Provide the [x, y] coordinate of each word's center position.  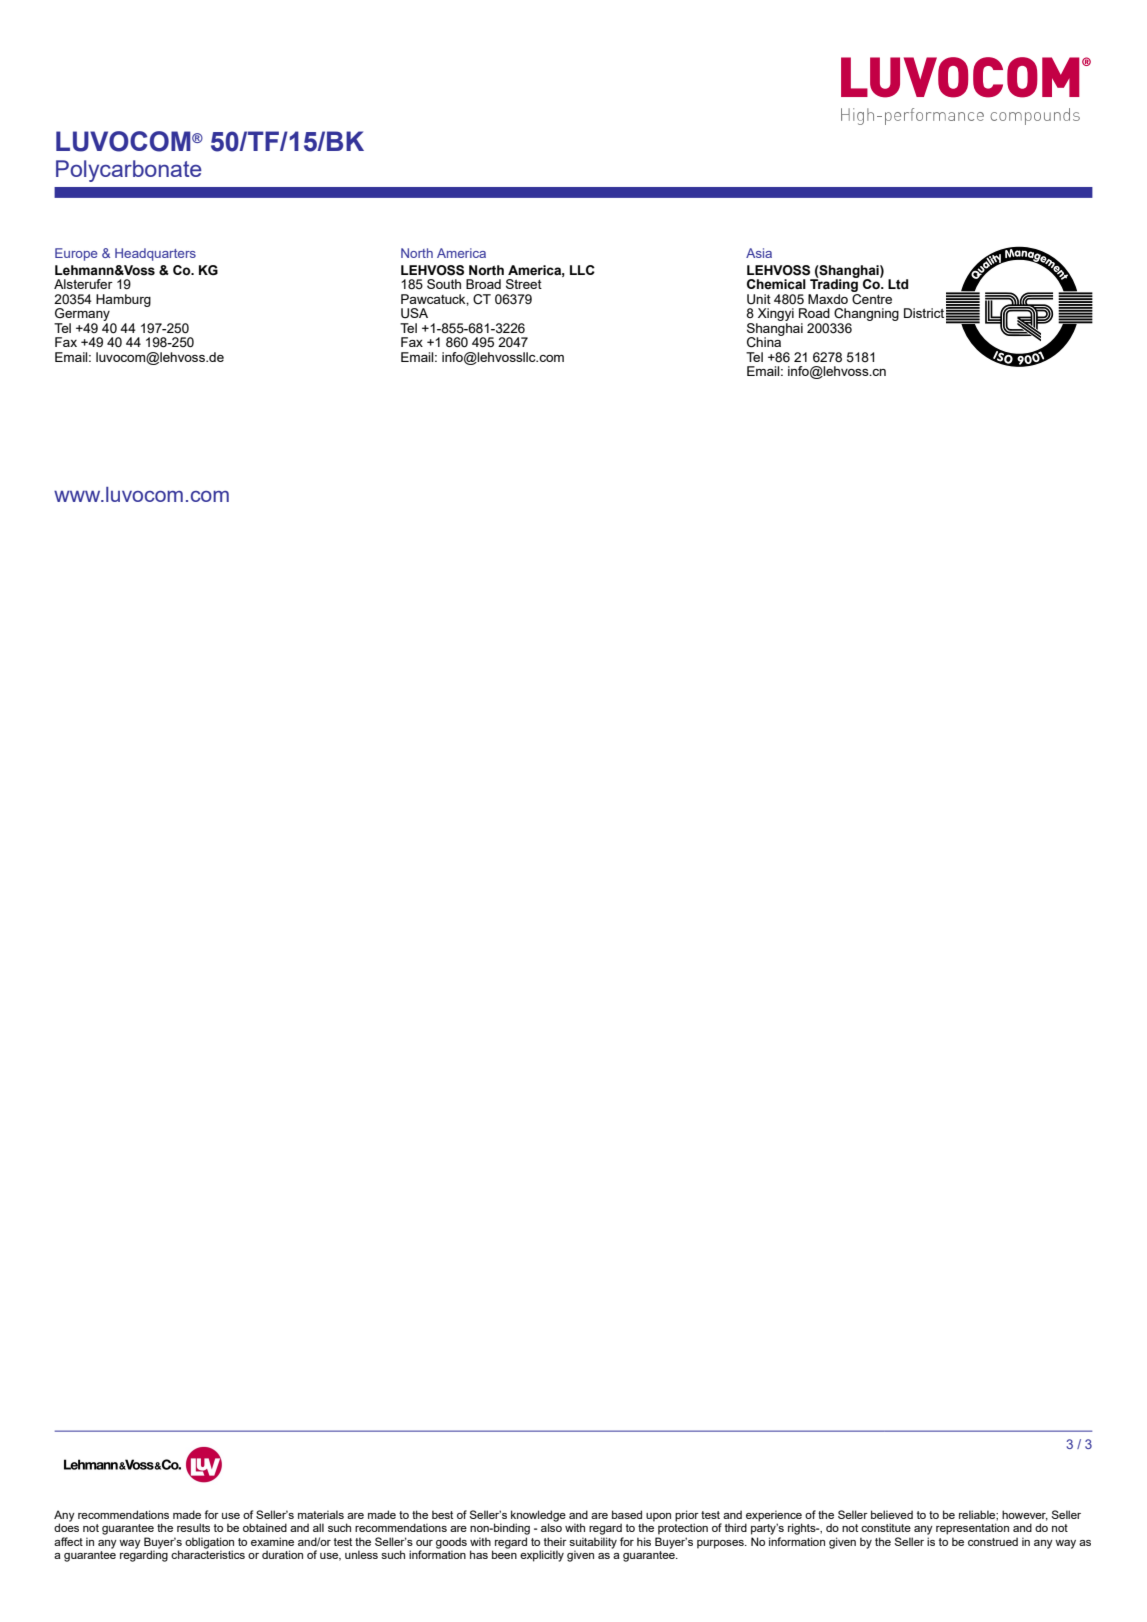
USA [414, 313]
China [765, 341]
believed [892, 1514]
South [444, 284]
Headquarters [155, 254]
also [551, 1527]
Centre [872, 298]
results [193, 1527]
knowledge [538, 1517]
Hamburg [123, 300]
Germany [82, 314]
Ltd [898, 284]
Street [524, 284]
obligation [209, 1544]
